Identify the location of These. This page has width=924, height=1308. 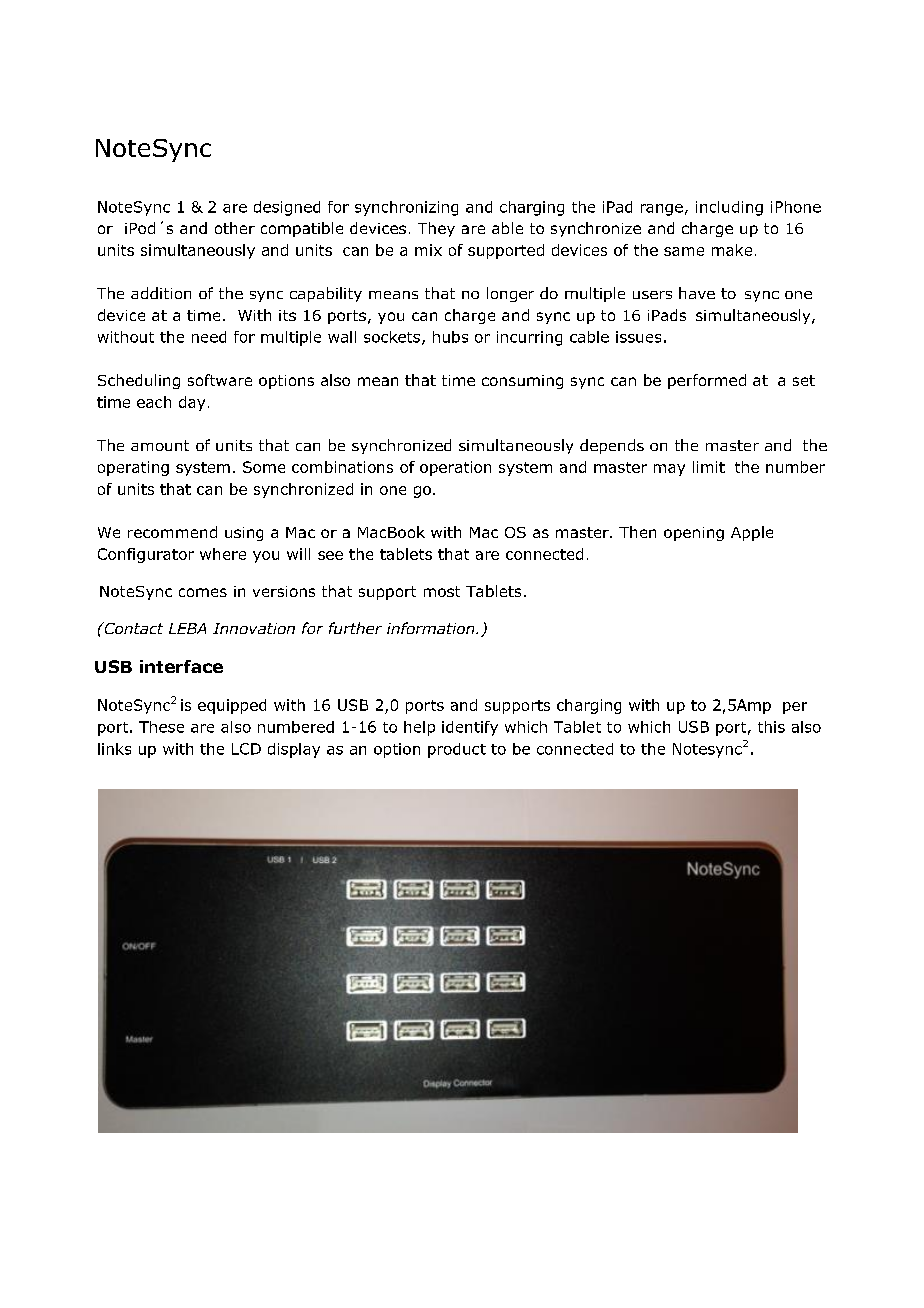
(161, 727).
